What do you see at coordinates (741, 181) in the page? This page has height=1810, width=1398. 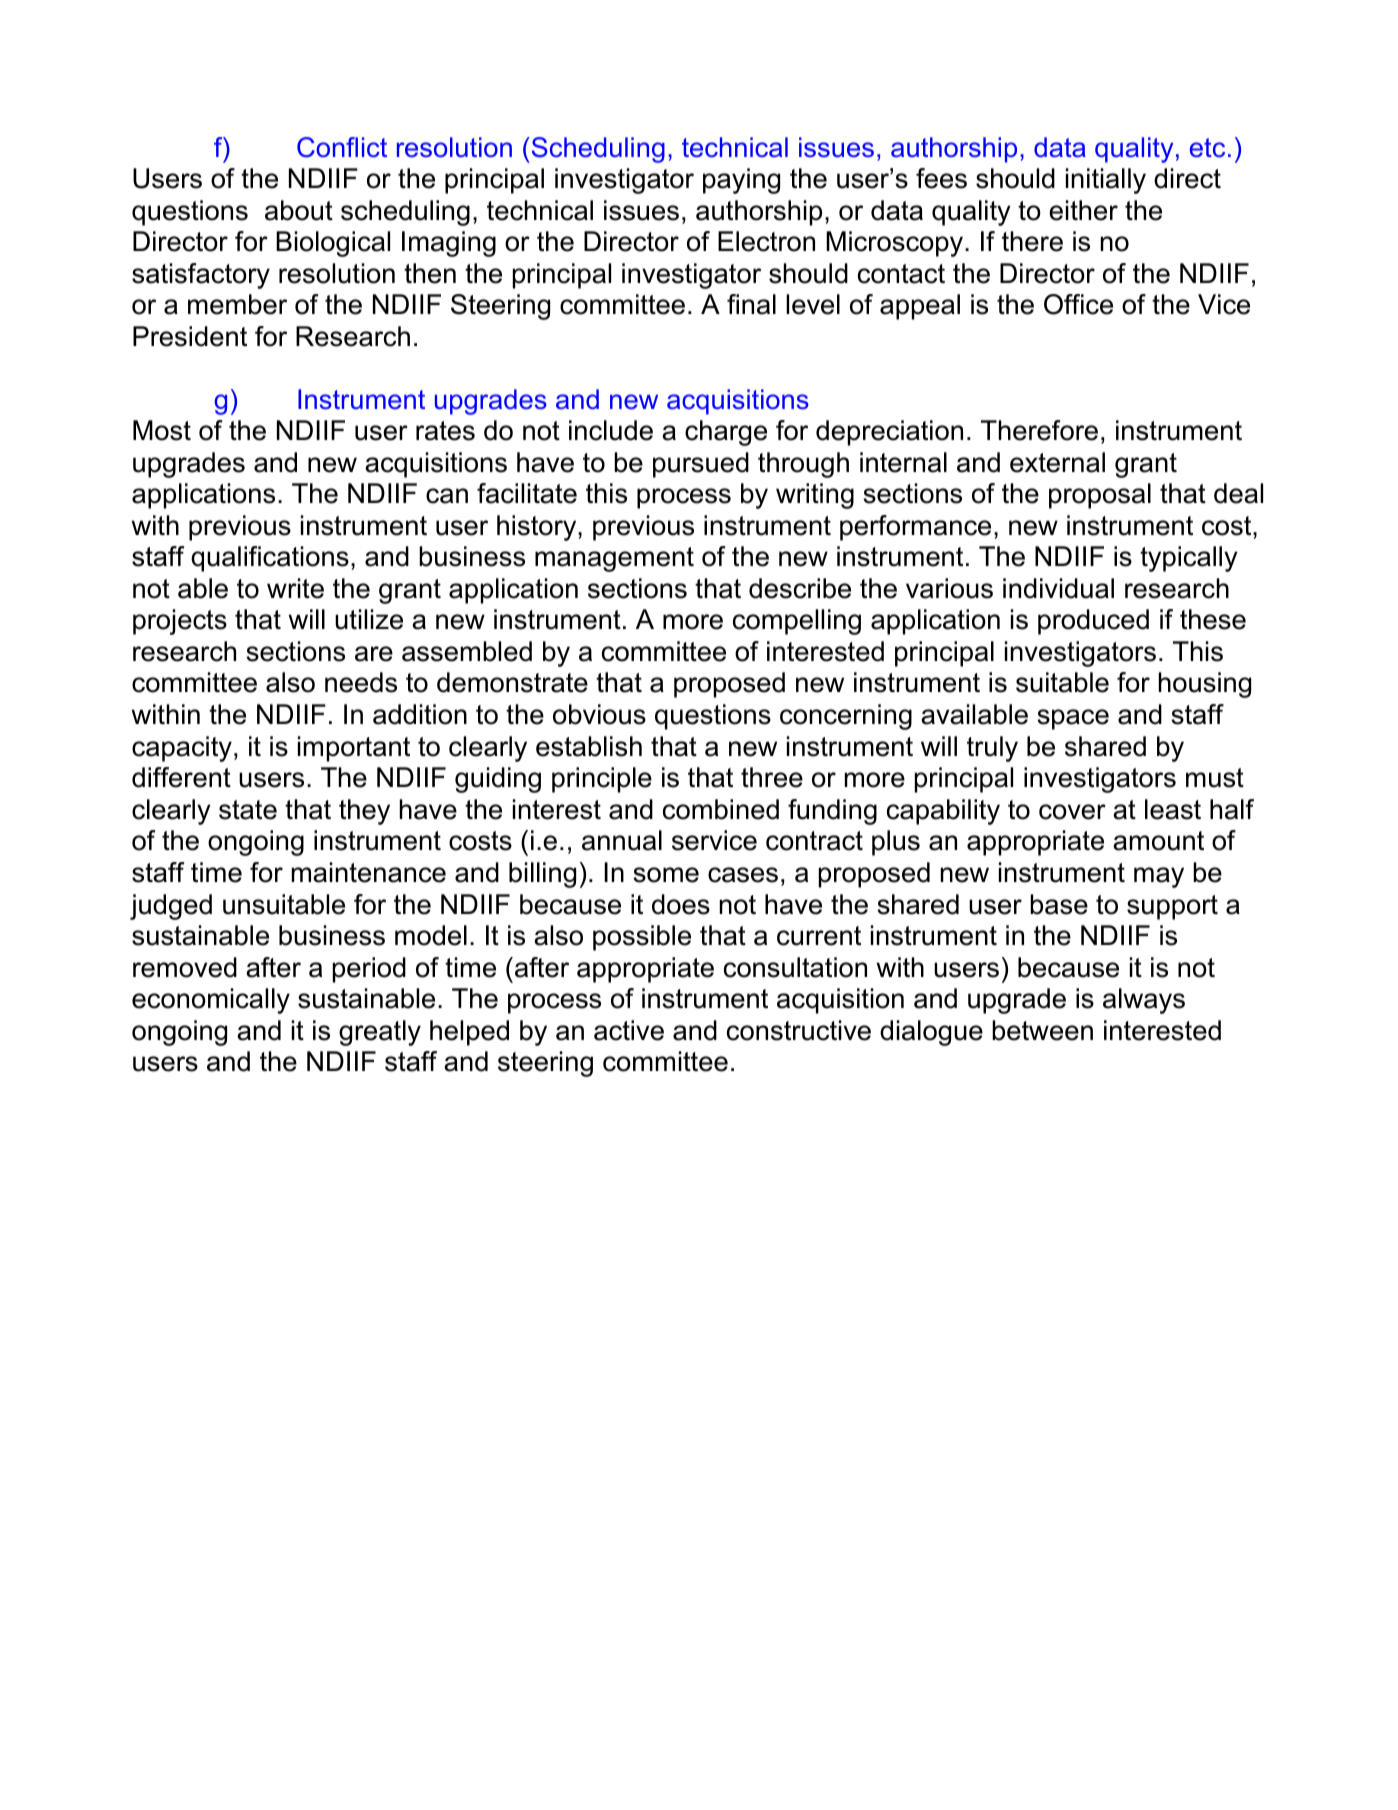 I see `paying` at bounding box center [741, 181].
